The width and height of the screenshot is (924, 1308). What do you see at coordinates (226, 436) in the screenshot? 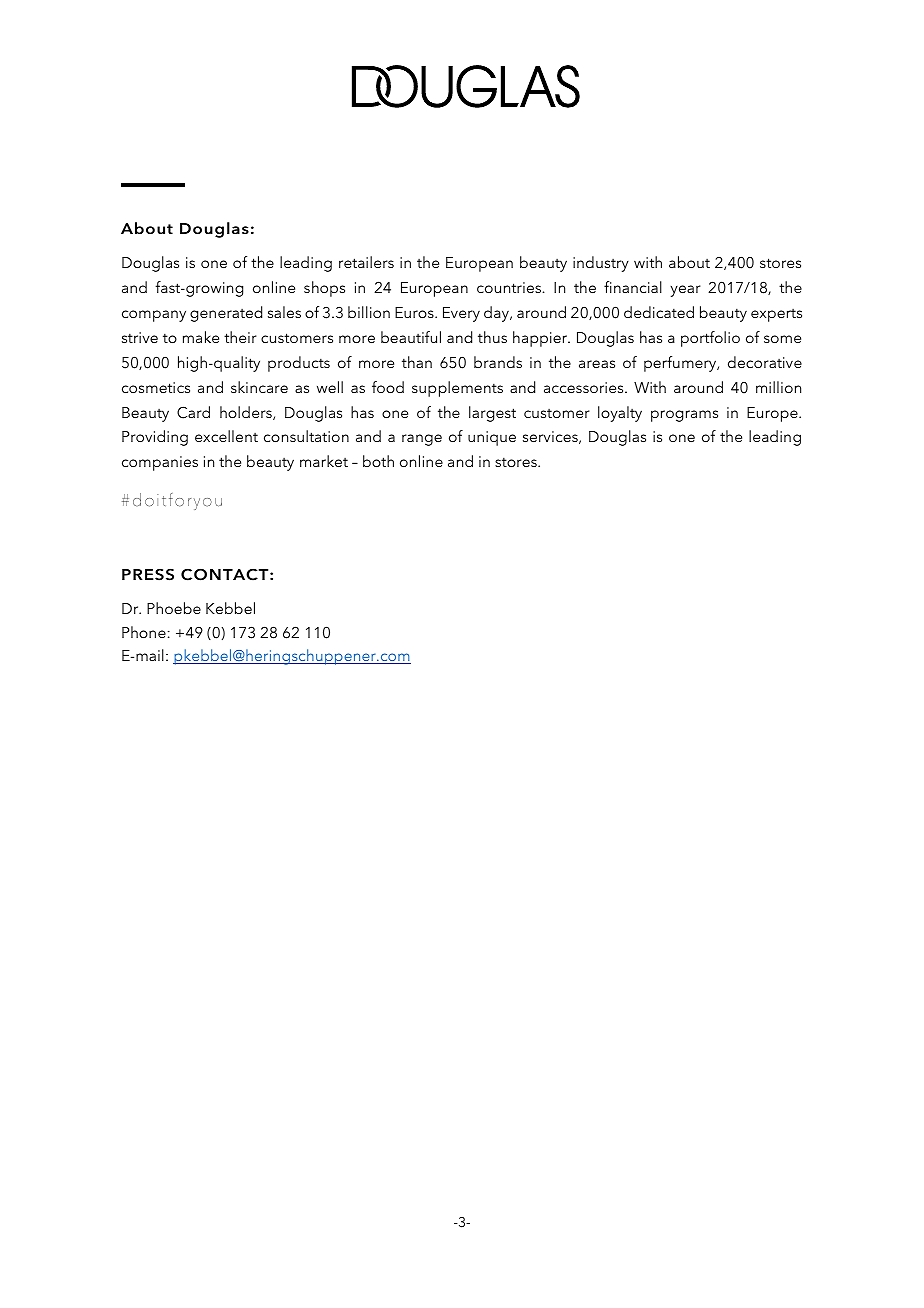
I see `excellent` at bounding box center [226, 436].
